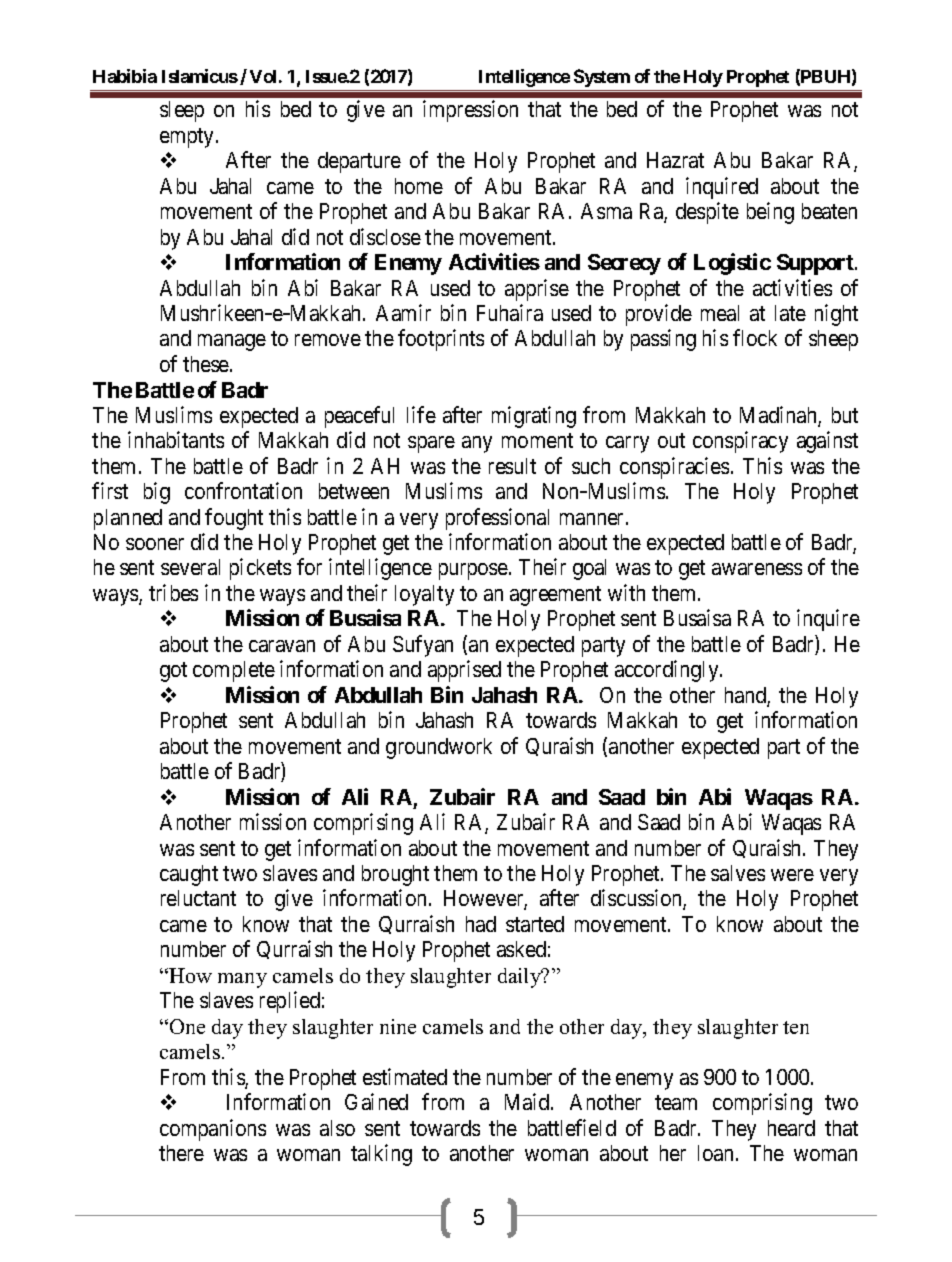 The height and width of the page is (1262, 952). Describe the element at coordinates (481, 924) in the page. I see `had` at that location.
